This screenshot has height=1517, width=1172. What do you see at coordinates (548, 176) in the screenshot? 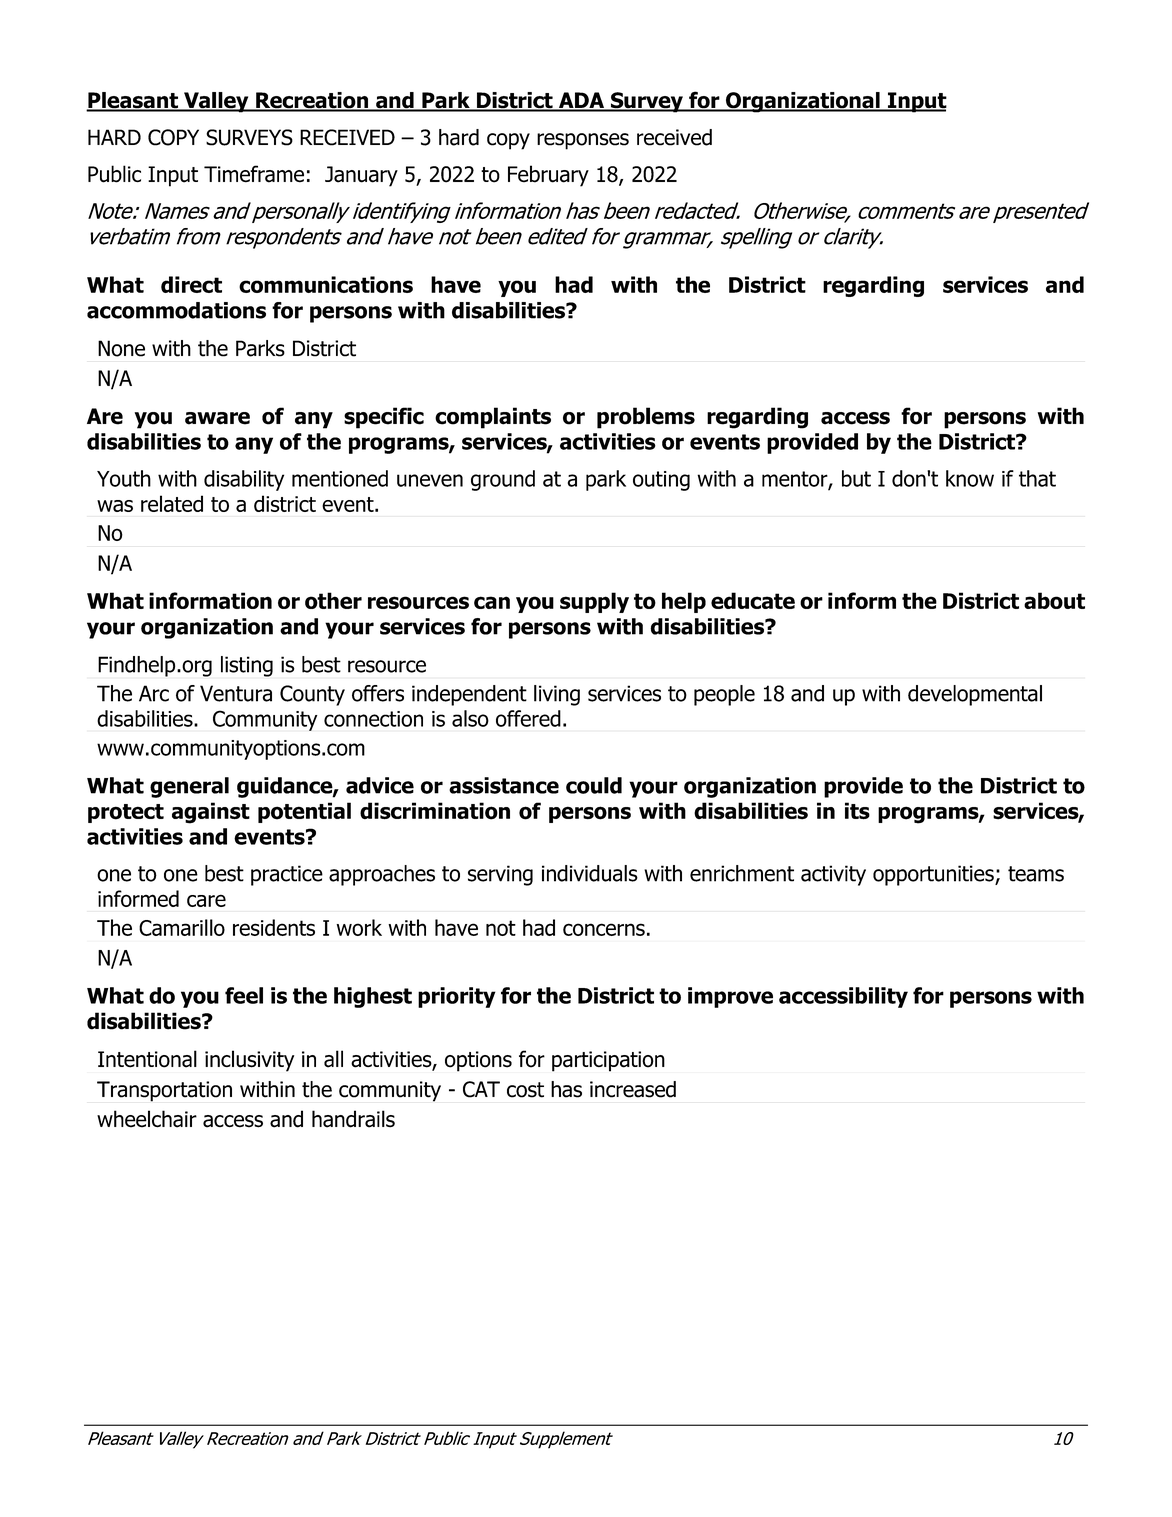
I see `February` at bounding box center [548, 176].
